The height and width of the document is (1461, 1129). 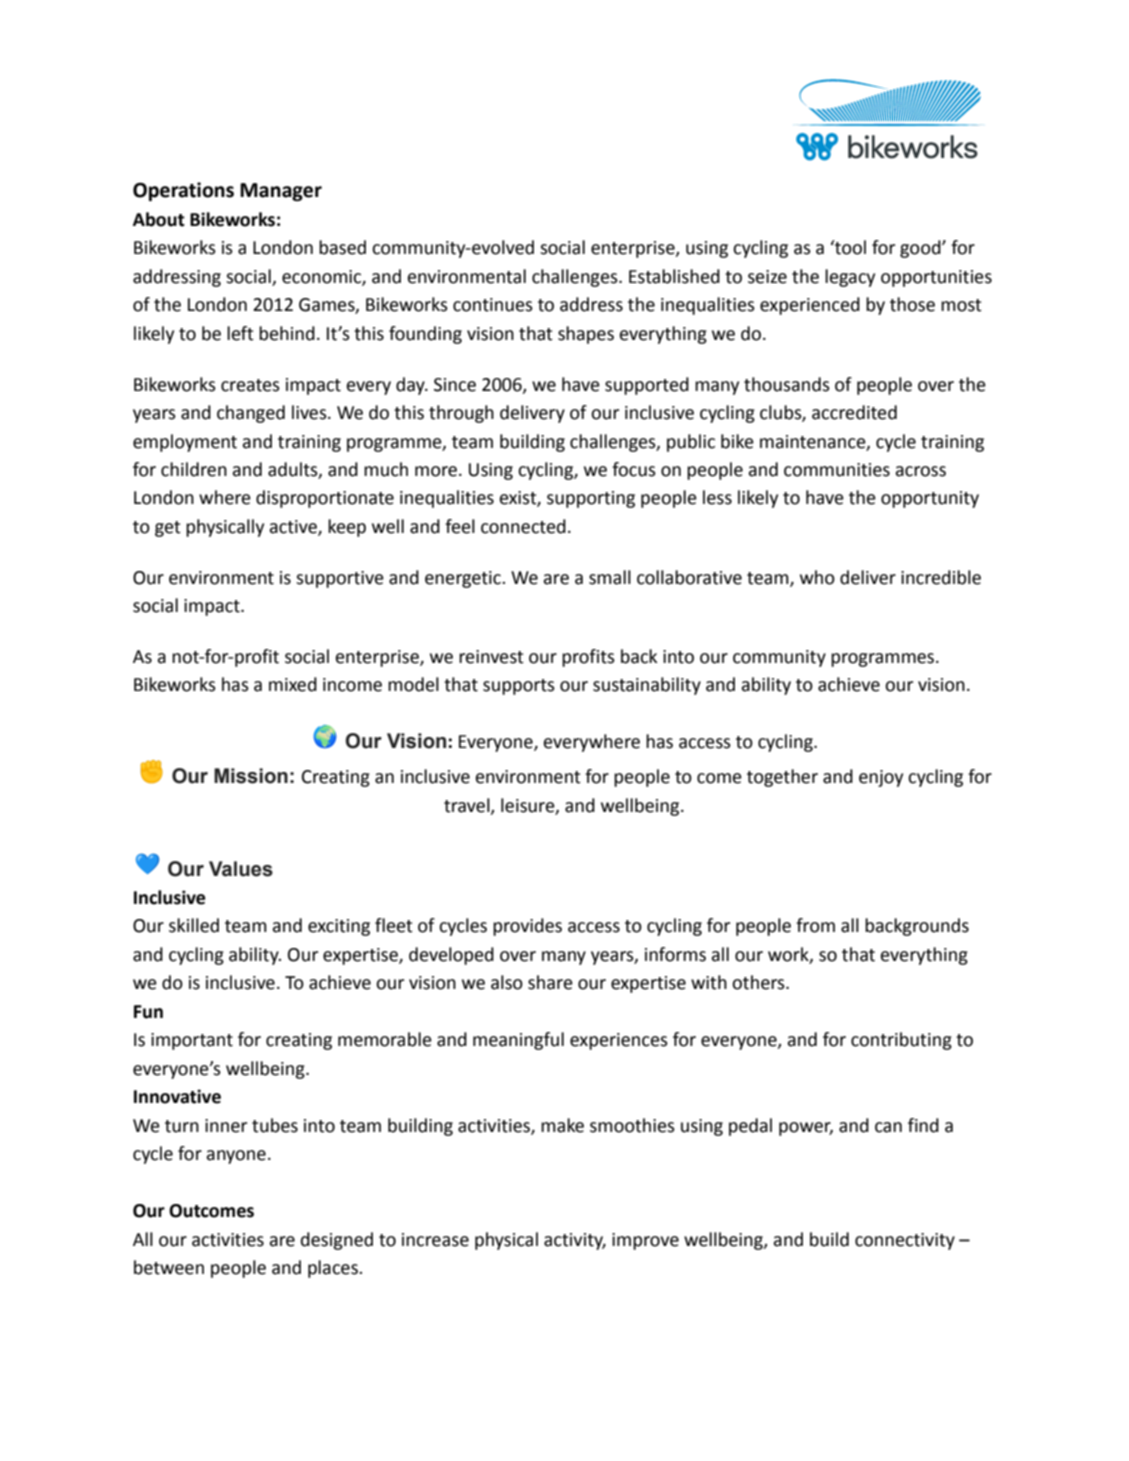 What do you see at coordinates (169, 1267) in the document?
I see `between` at bounding box center [169, 1267].
